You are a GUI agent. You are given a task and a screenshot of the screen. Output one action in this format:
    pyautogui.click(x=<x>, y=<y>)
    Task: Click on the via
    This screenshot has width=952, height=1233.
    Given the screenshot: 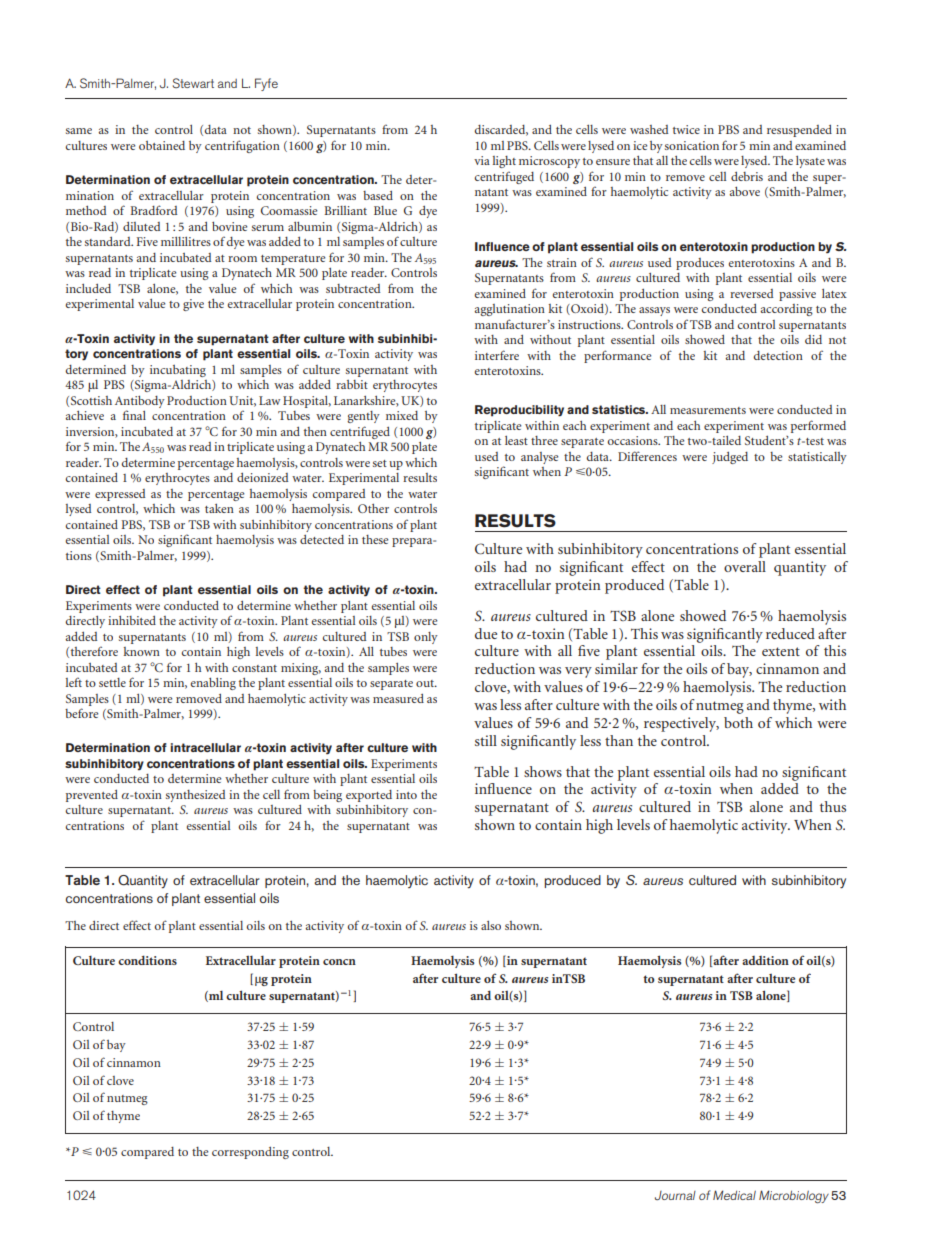 What is the action you would take?
    pyautogui.click(x=482, y=160)
